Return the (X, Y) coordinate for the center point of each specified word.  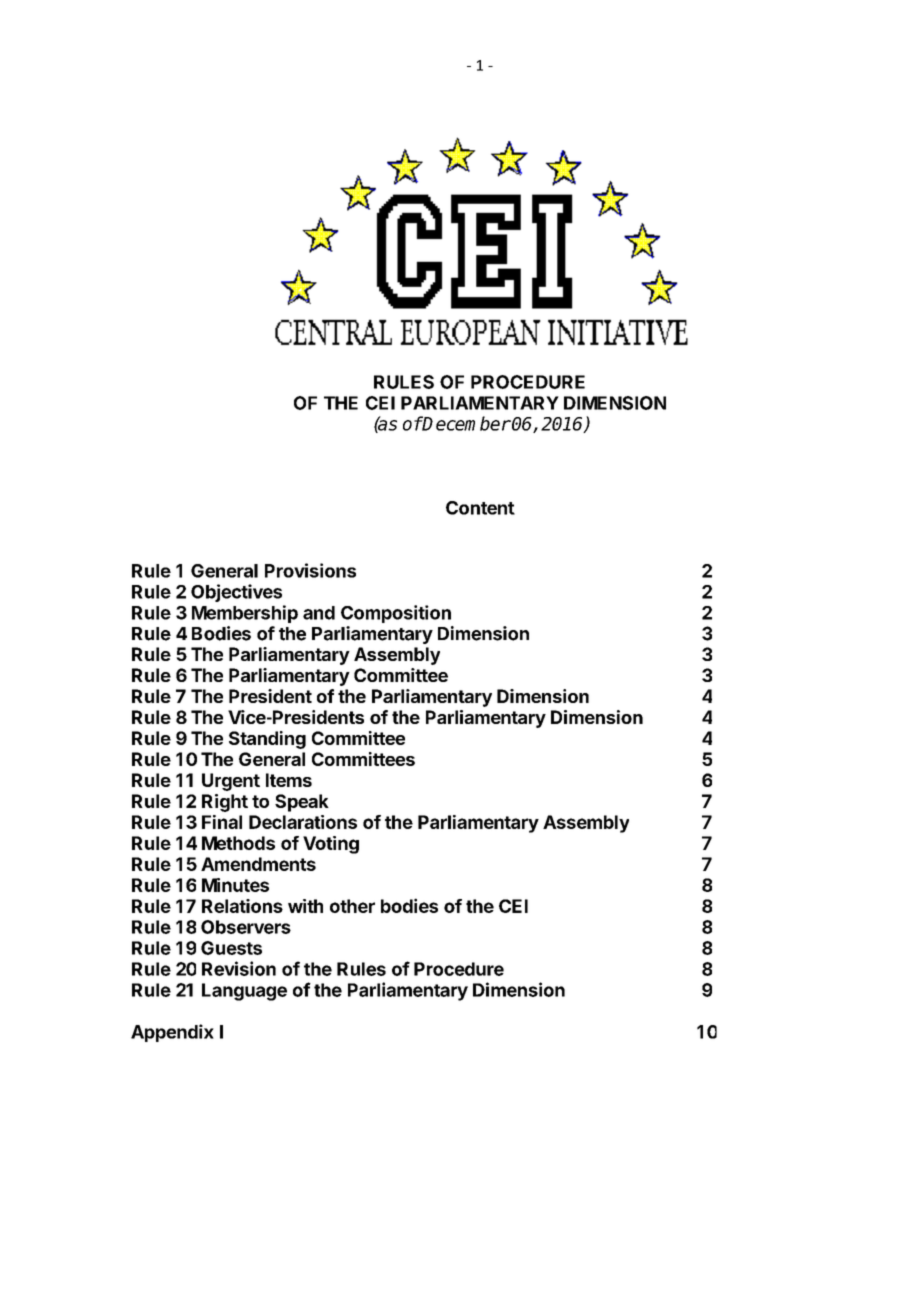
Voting (331, 845)
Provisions (310, 570)
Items (289, 780)
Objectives (236, 593)
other (352, 906)
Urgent (231, 782)
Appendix (172, 1033)
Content (480, 508)
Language (244, 992)
